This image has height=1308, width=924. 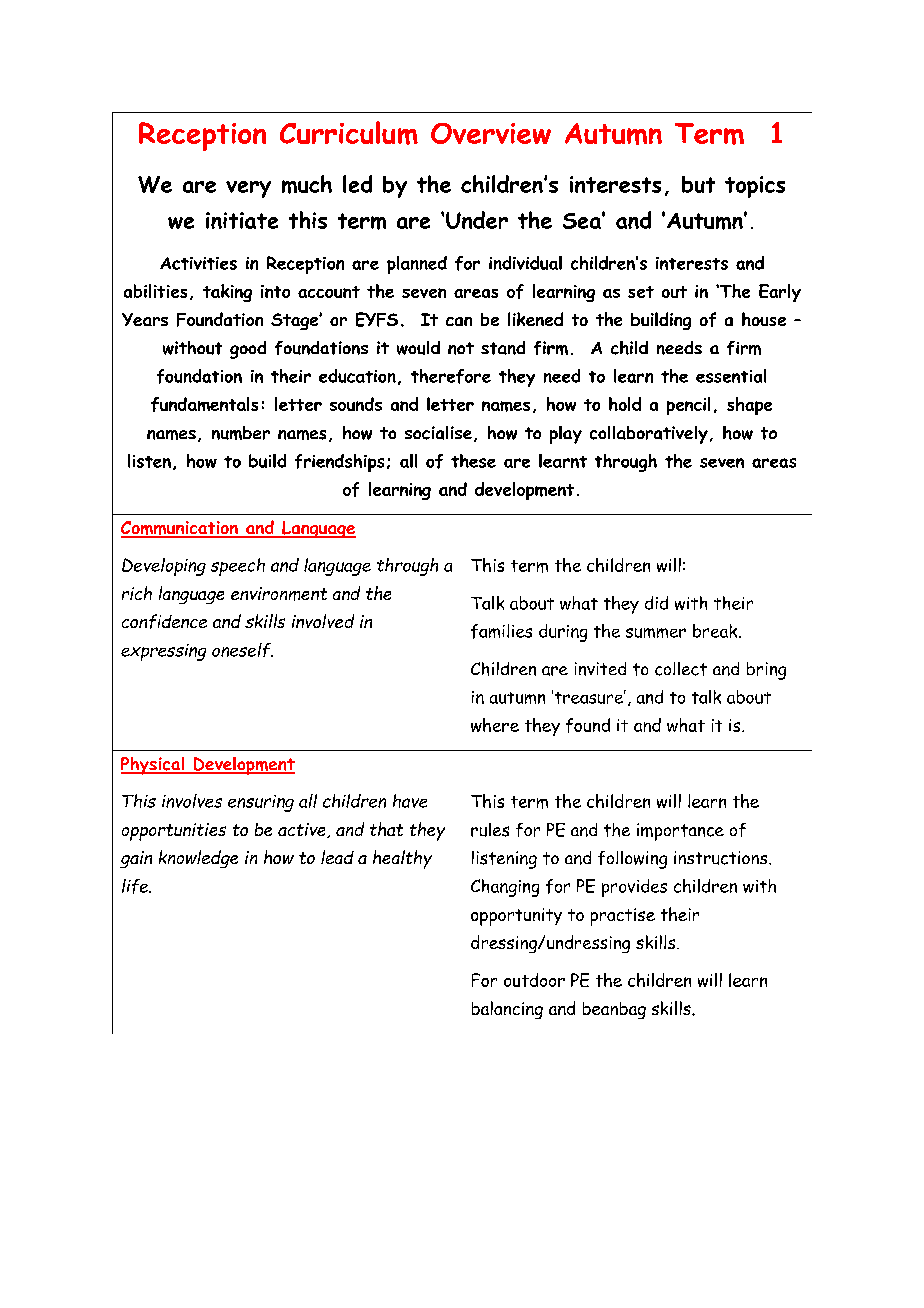 What do you see at coordinates (681, 669) in the image?
I see `collect` at bounding box center [681, 669].
